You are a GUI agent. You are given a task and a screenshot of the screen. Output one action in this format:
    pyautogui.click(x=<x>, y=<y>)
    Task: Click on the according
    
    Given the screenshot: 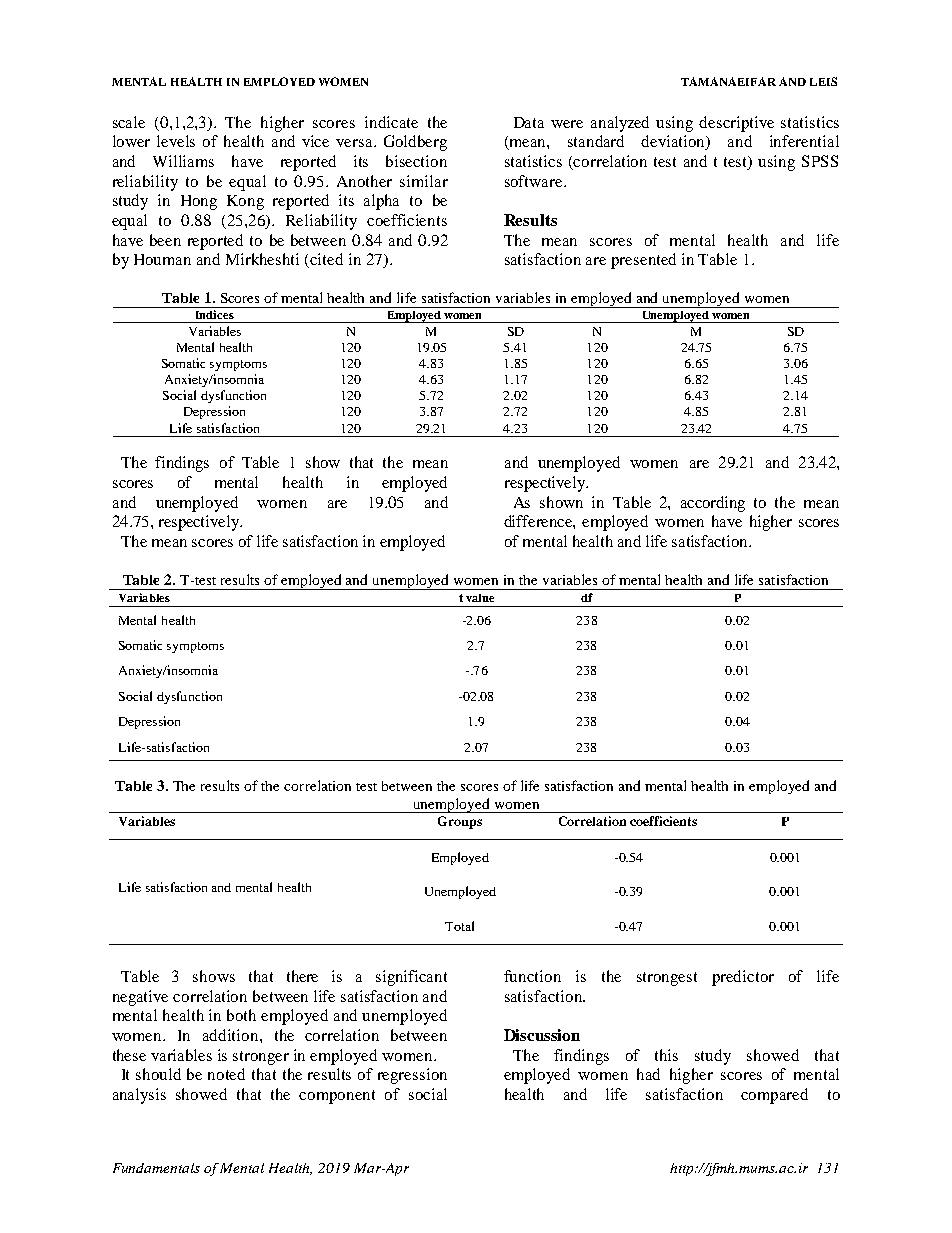 What is the action you would take?
    pyautogui.click(x=713, y=504)
